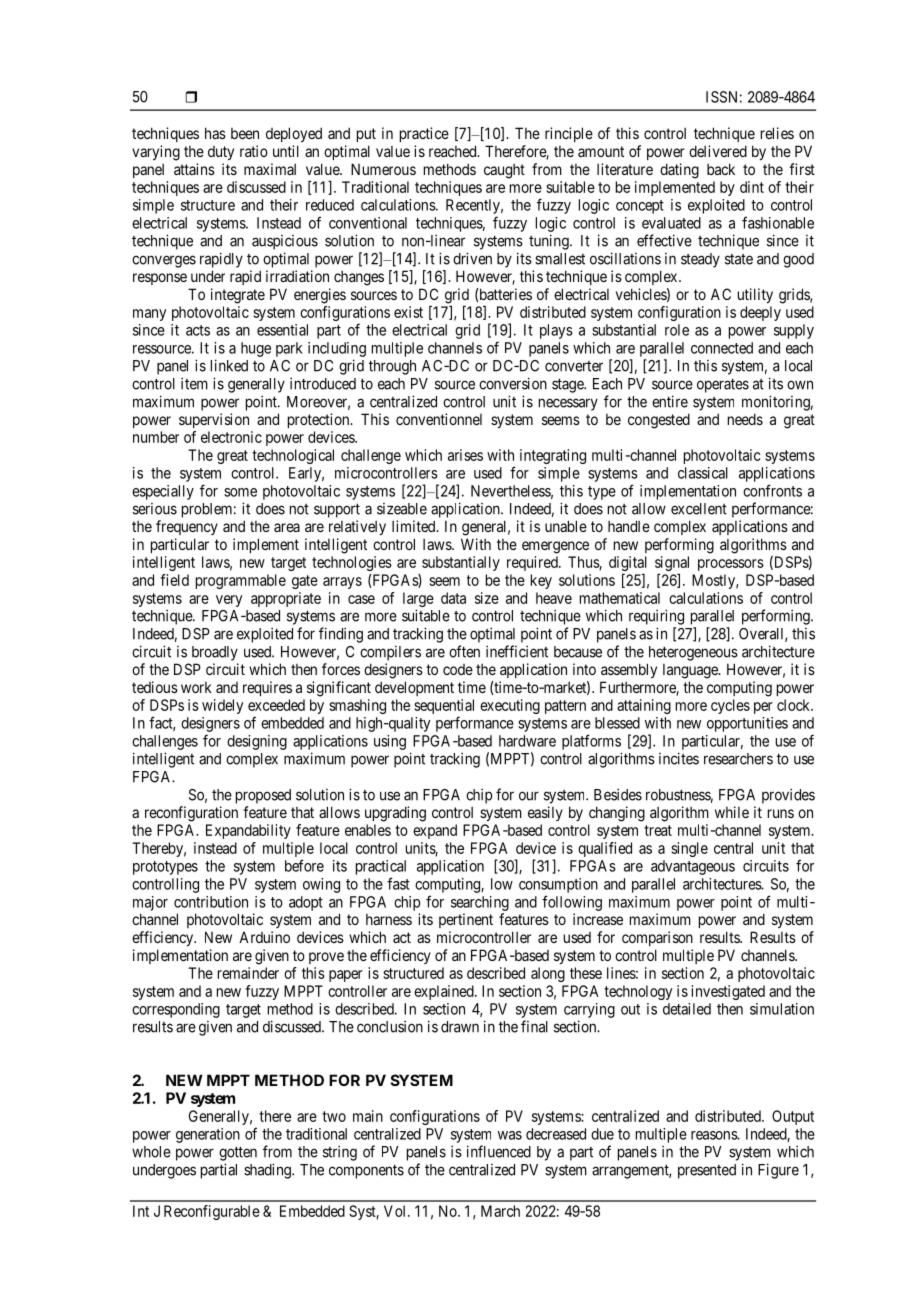 Image resolution: width=924 pixels, height=1308 pixels. Describe the element at coordinates (221, 153) in the document. I see `duty` at that location.
